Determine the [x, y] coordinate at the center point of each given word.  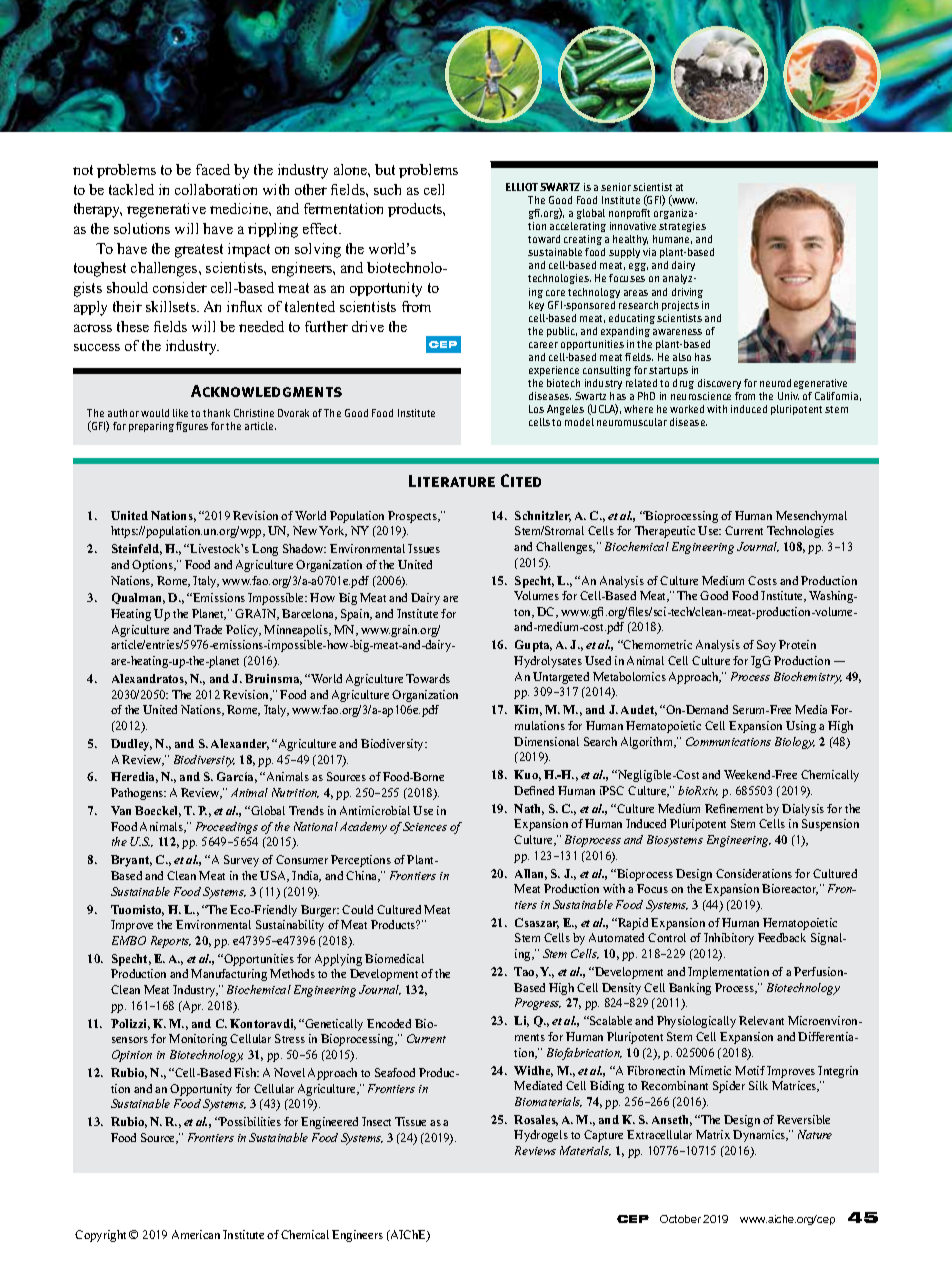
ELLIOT [522, 187]
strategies [682, 227]
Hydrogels [541, 1136]
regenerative [166, 210]
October [680, 1219]
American [196, 1234]
